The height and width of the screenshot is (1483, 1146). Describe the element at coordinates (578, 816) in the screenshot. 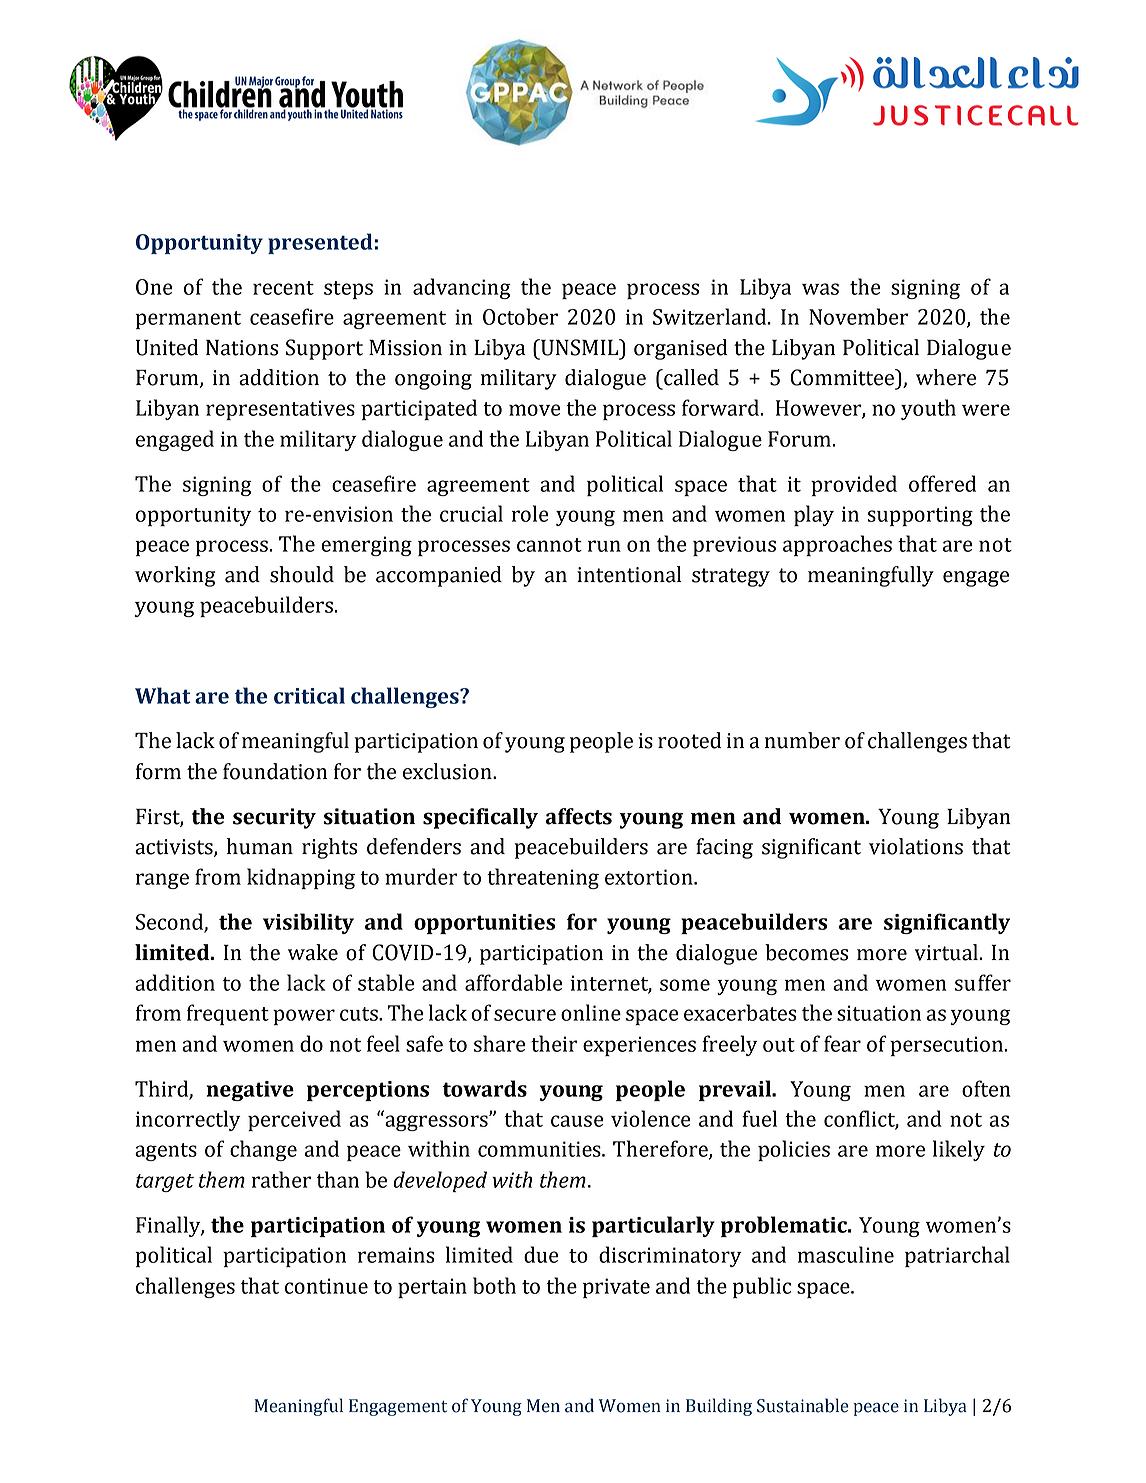

I see `affects` at that location.
